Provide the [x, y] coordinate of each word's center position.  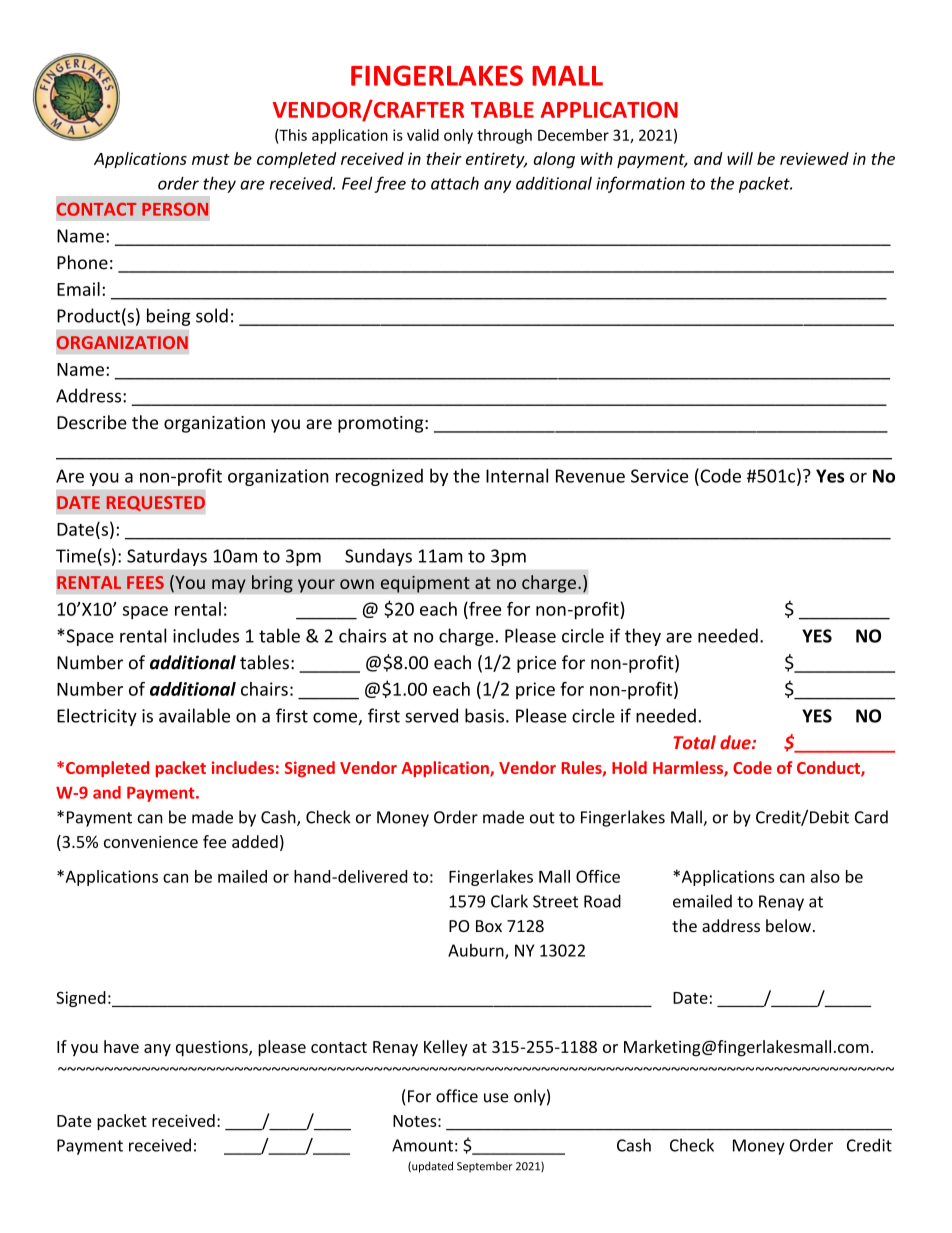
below [788, 925]
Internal [517, 475]
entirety [496, 160]
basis [486, 715]
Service [659, 476]
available [194, 715]
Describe [92, 422]
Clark [509, 901]
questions [213, 1048]
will [740, 158]
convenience [151, 842]
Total [694, 742]
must [211, 159]
